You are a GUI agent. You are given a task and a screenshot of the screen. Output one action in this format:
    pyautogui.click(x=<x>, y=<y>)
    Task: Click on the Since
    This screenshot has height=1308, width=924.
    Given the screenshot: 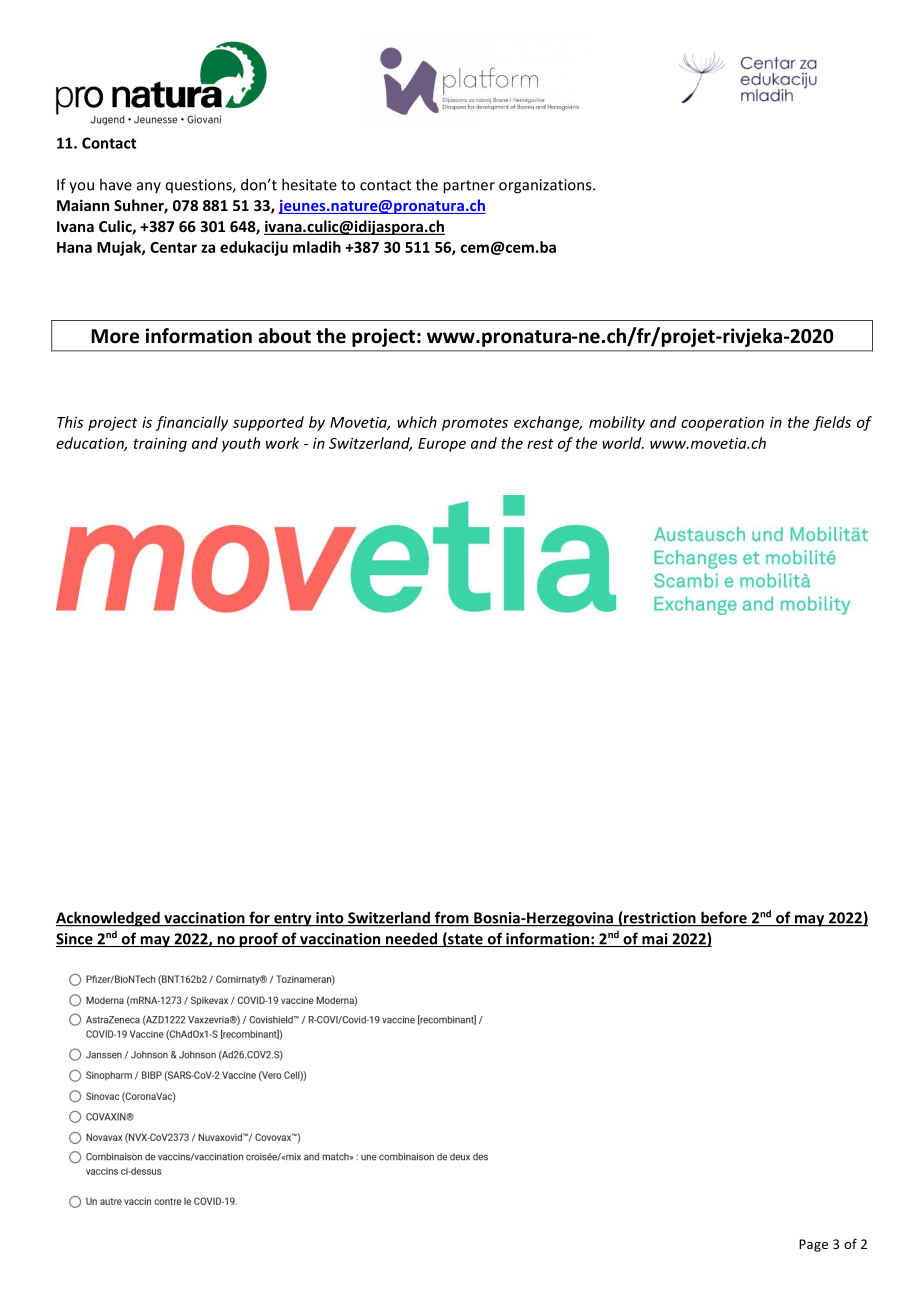 What is the action you would take?
    pyautogui.click(x=75, y=940)
